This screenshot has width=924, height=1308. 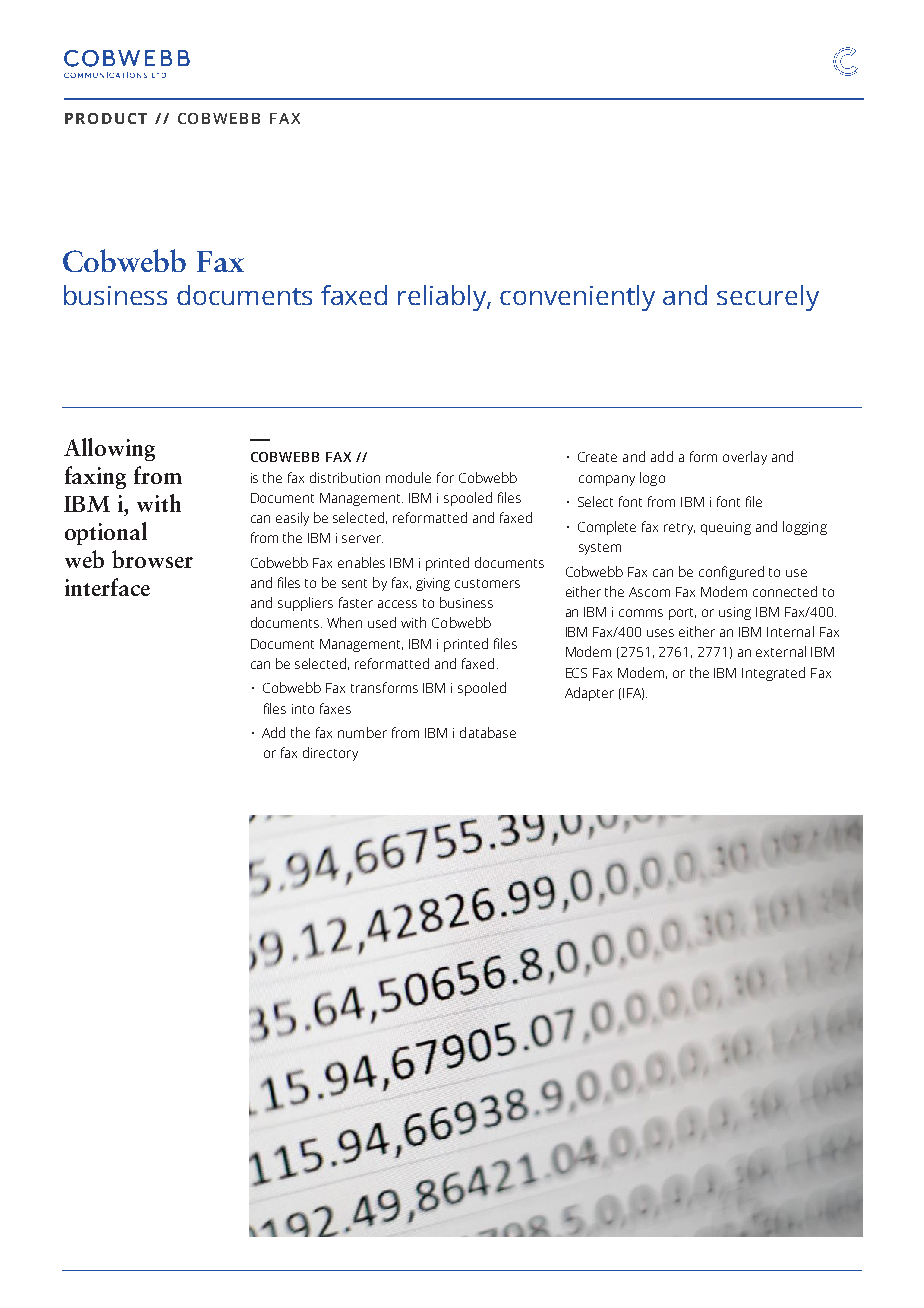 I want to click on Allowing, so click(x=109, y=449).
